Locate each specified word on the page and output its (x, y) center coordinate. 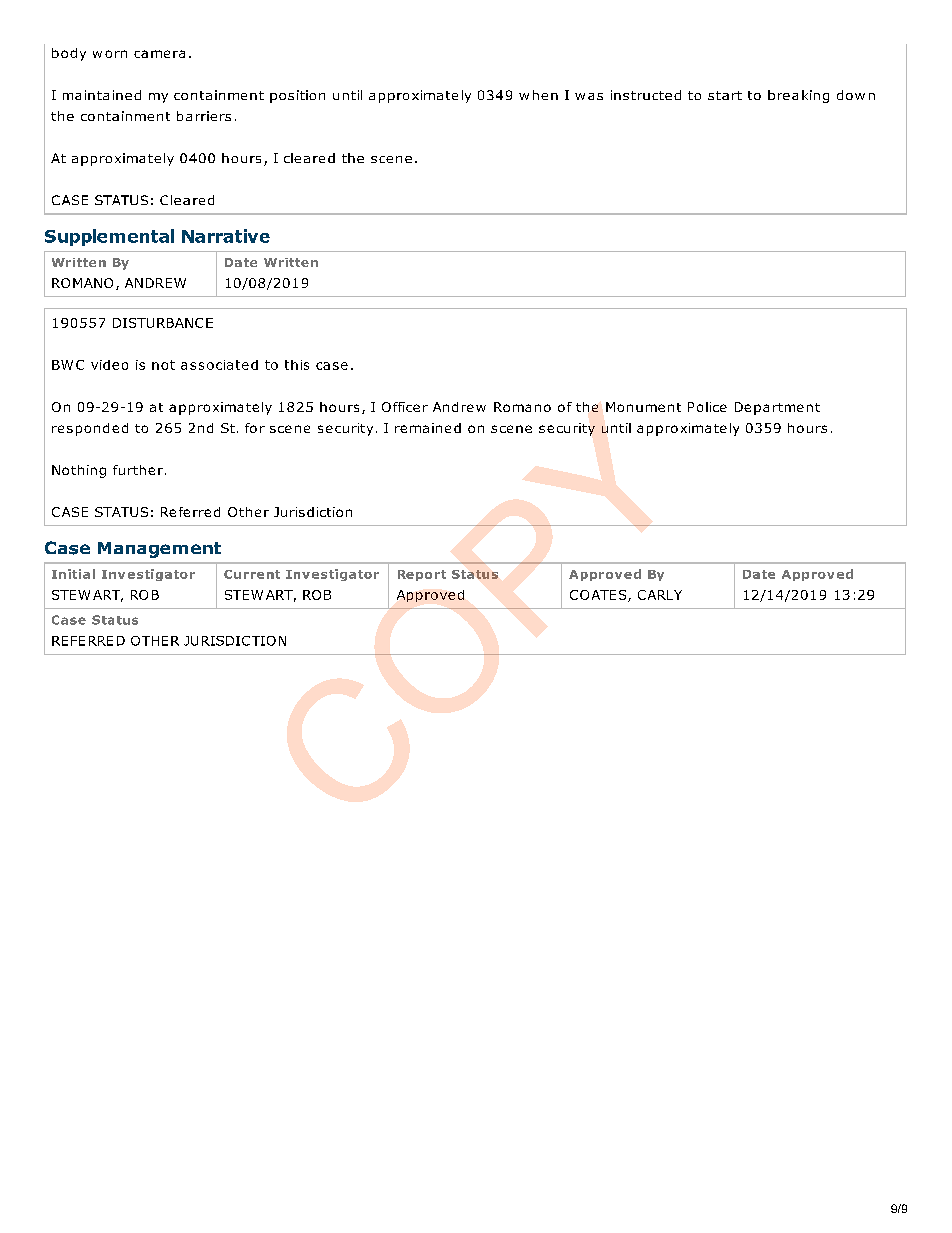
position (297, 96)
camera (159, 54)
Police (707, 407)
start (725, 95)
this (297, 365)
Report (422, 575)
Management (159, 550)
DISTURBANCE (163, 323)
